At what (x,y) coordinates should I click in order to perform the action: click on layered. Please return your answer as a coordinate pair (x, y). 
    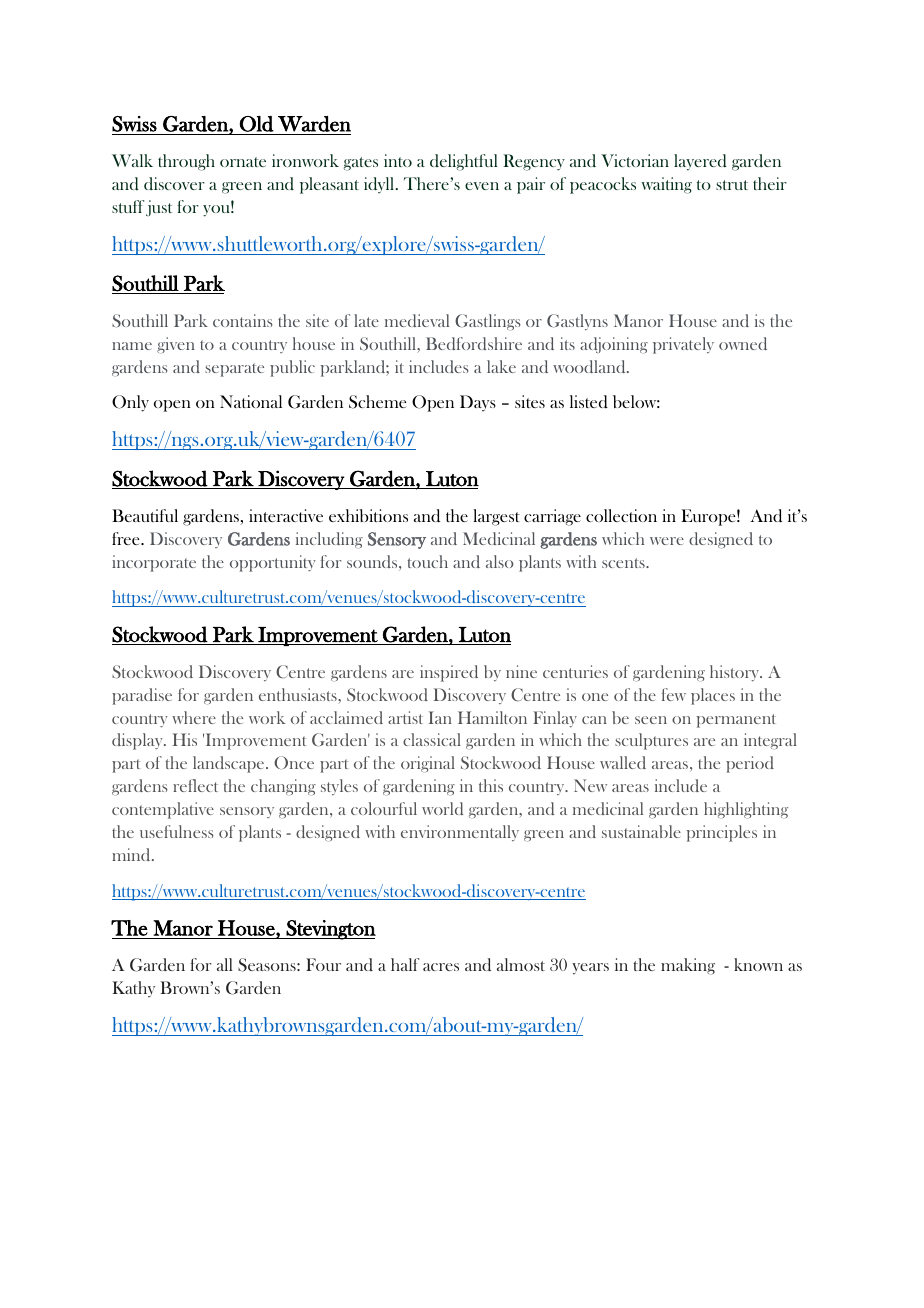
    Looking at the image, I should click on (700, 162).
